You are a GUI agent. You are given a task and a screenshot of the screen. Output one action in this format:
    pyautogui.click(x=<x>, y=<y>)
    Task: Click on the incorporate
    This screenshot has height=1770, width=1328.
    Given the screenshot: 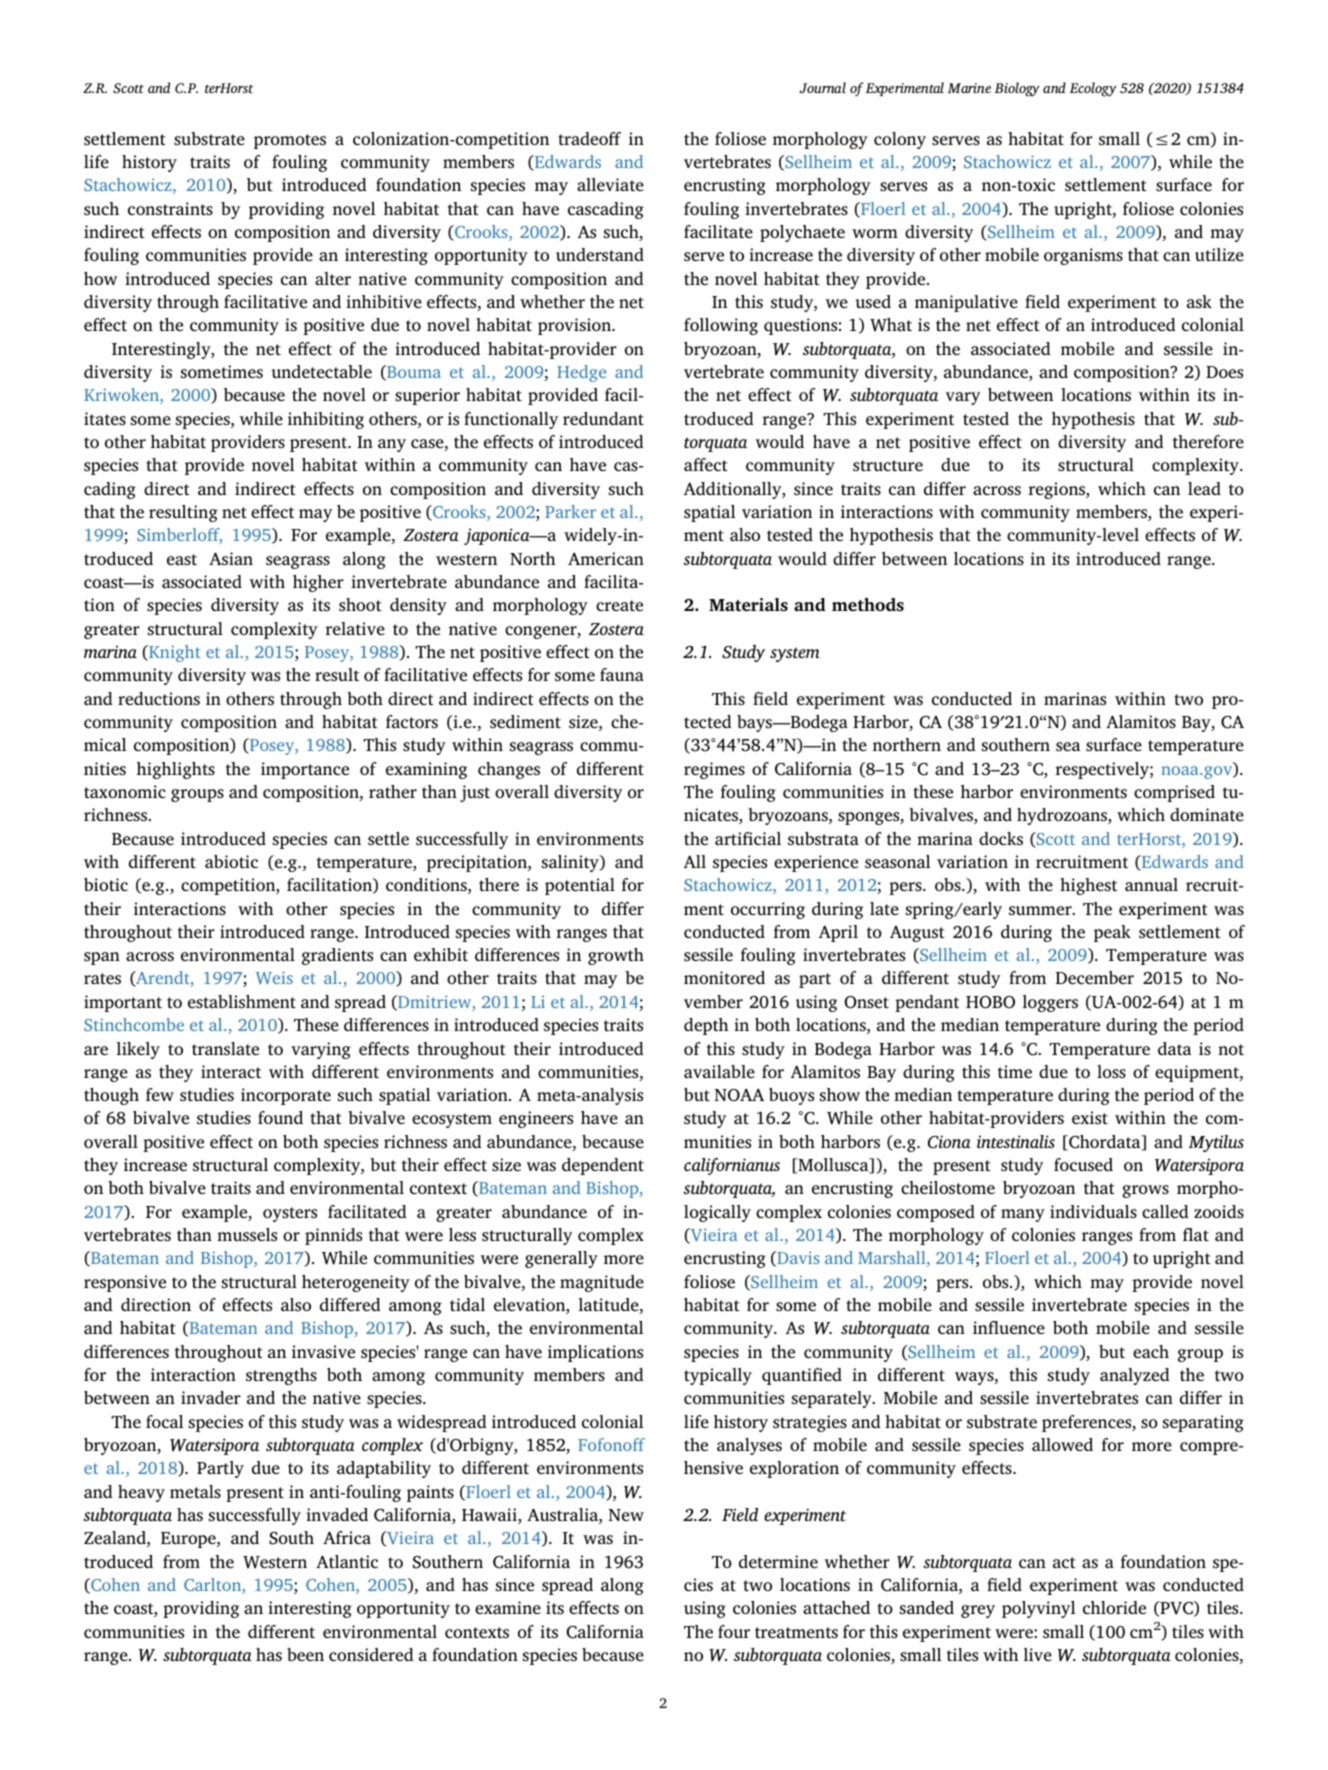 What is the action you would take?
    pyautogui.click(x=286, y=1096)
